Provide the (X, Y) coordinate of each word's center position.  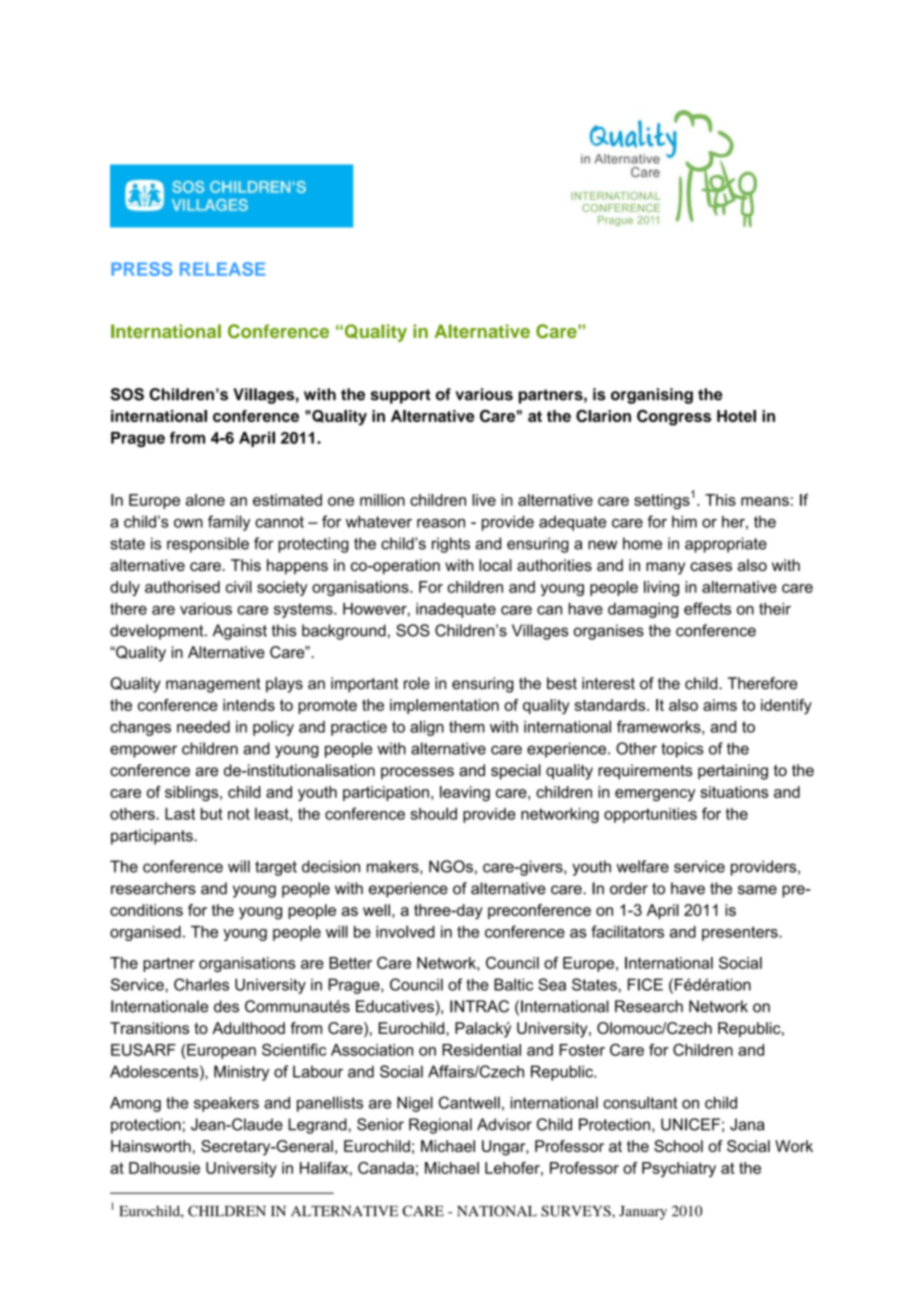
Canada (386, 1168)
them (467, 727)
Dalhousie (164, 1168)
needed (203, 727)
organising (652, 396)
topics (682, 750)
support (401, 396)
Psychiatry (679, 1169)
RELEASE (222, 269)
